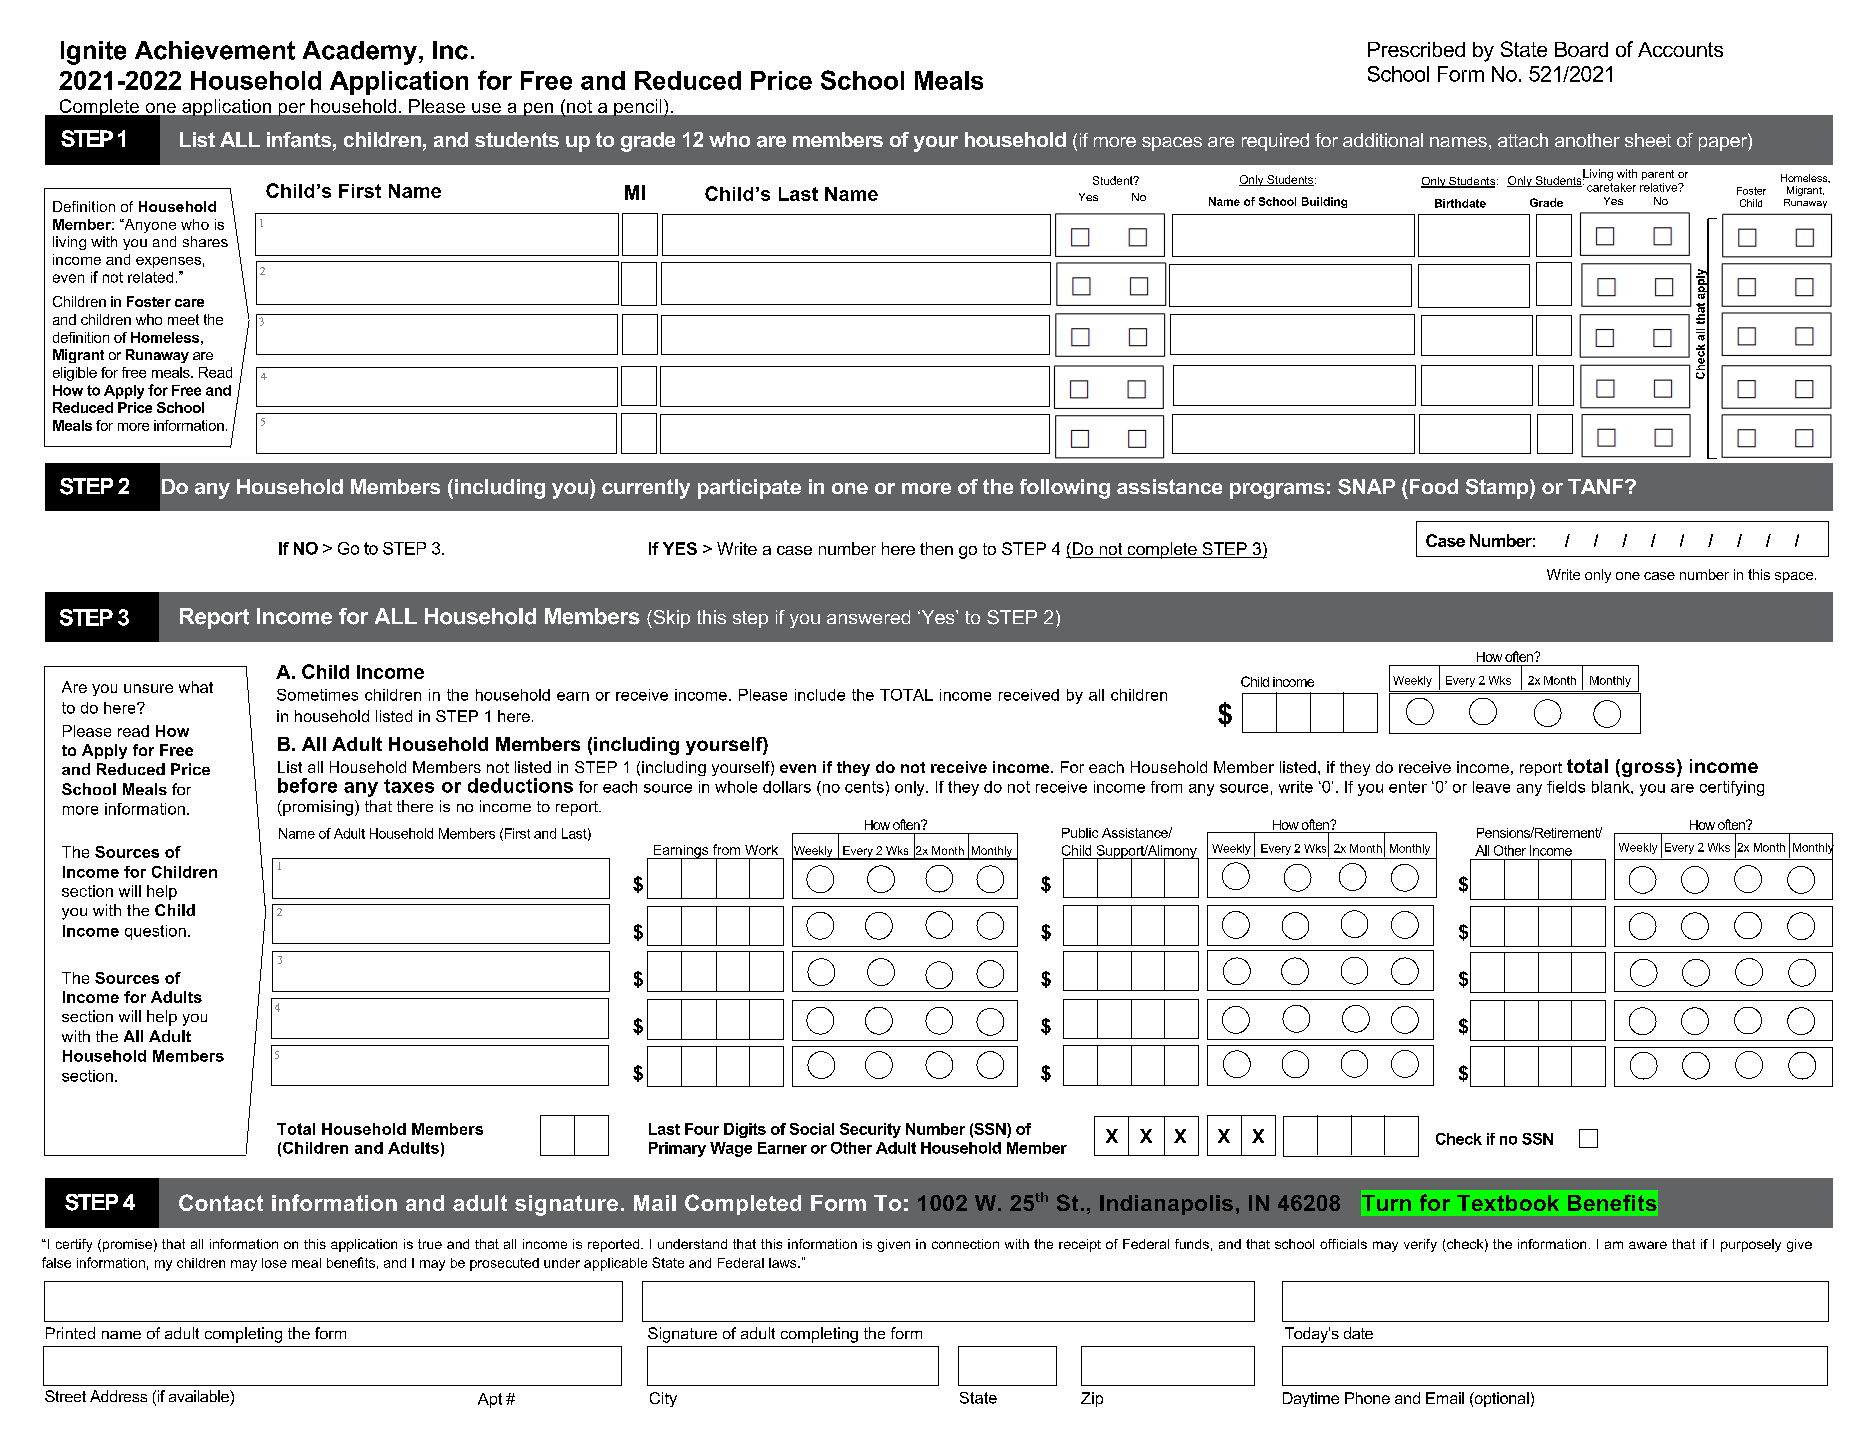 Image resolution: width=1874 pixels, height=1448 pixels. I want to click on TANF, so click(1597, 486).
